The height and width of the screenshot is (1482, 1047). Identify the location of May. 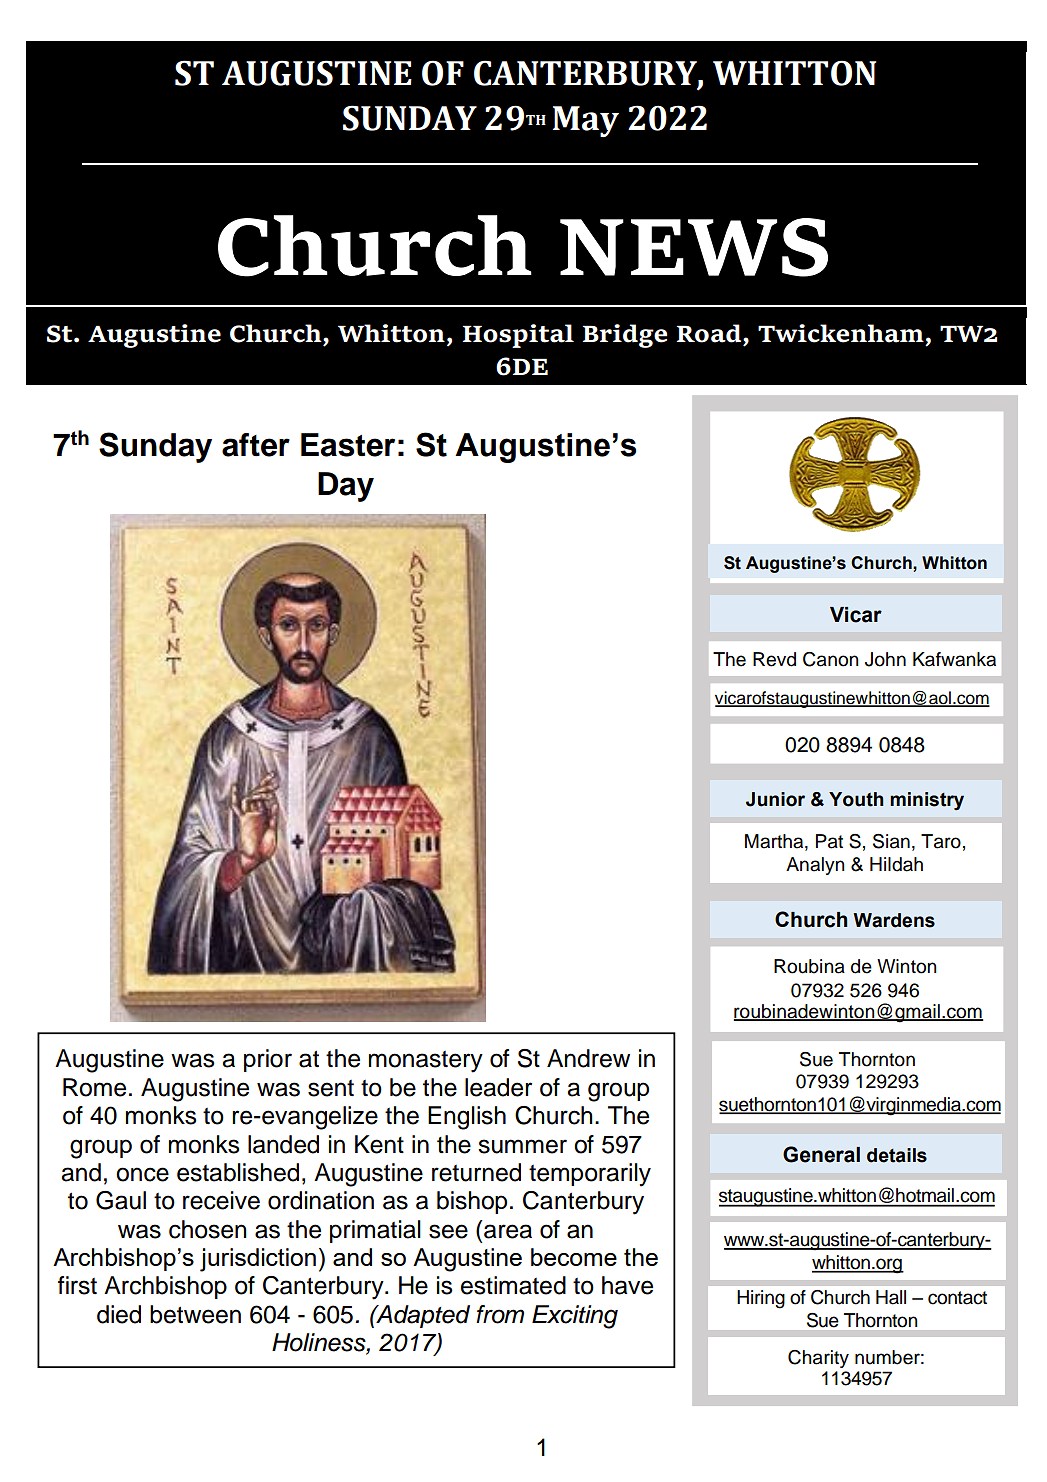
(586, 121).
